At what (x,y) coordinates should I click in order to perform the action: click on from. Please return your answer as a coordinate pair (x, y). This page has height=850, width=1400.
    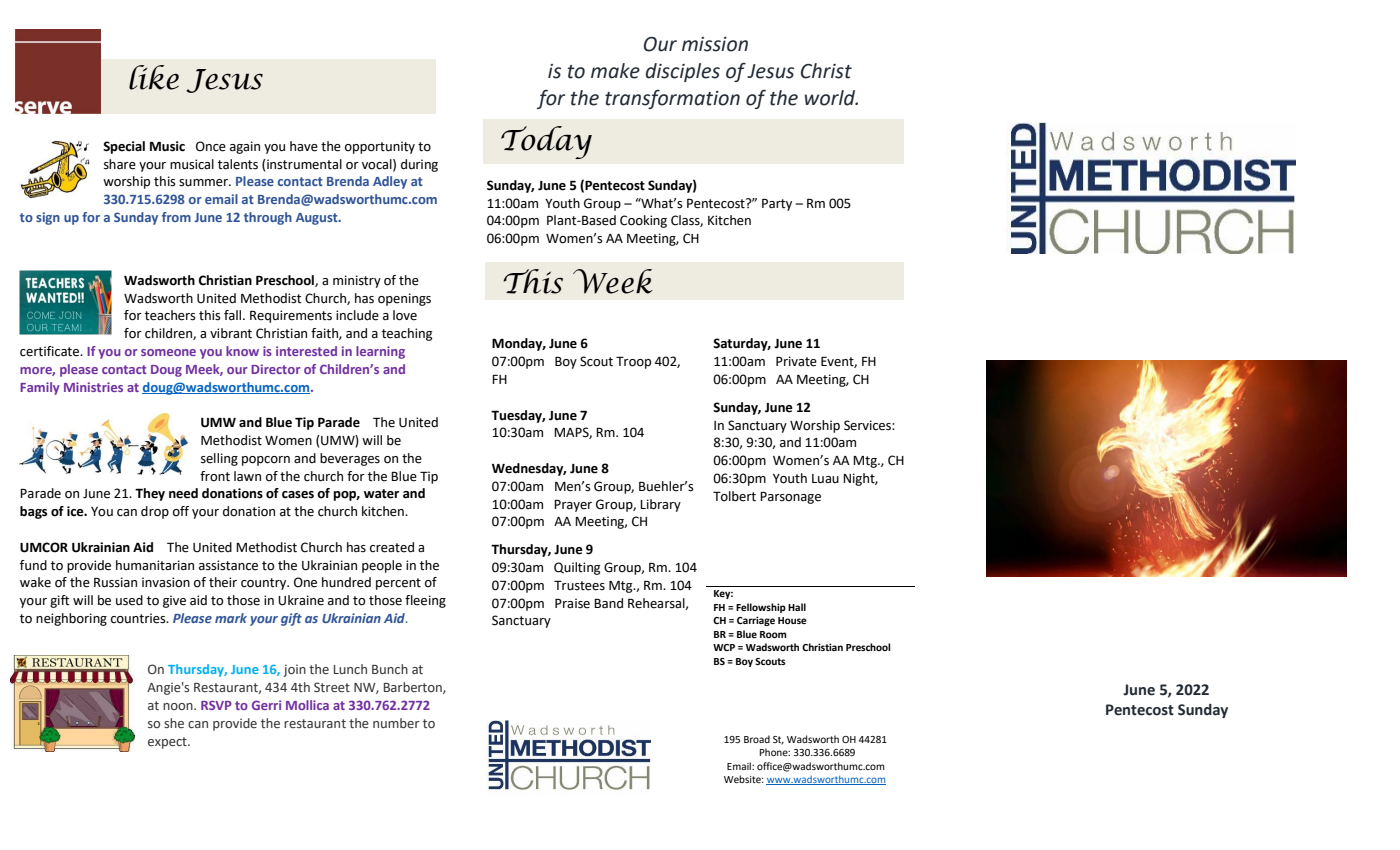
    Looking at the image, I should click on (176, 217).
